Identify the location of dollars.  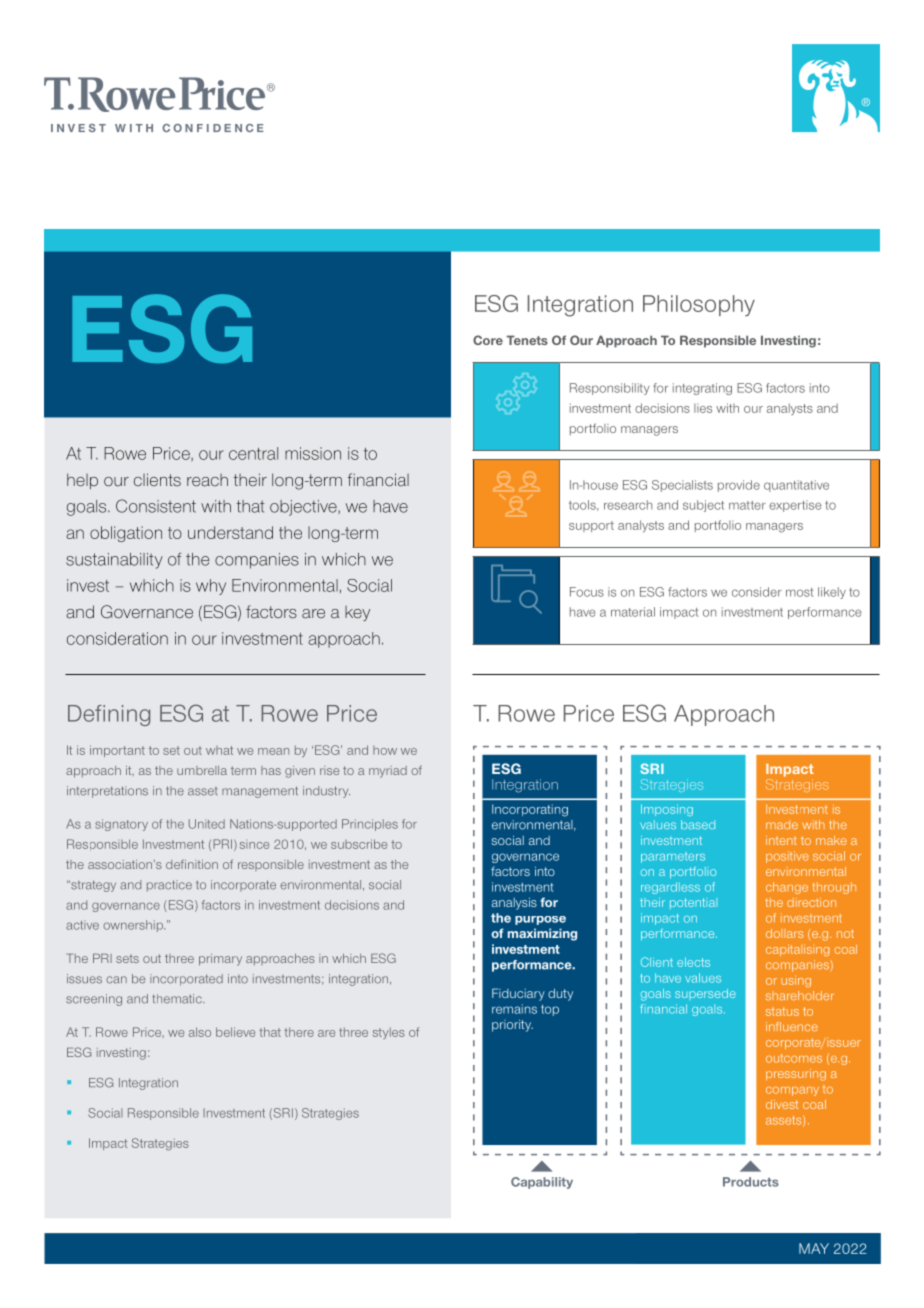
(784, 933).
